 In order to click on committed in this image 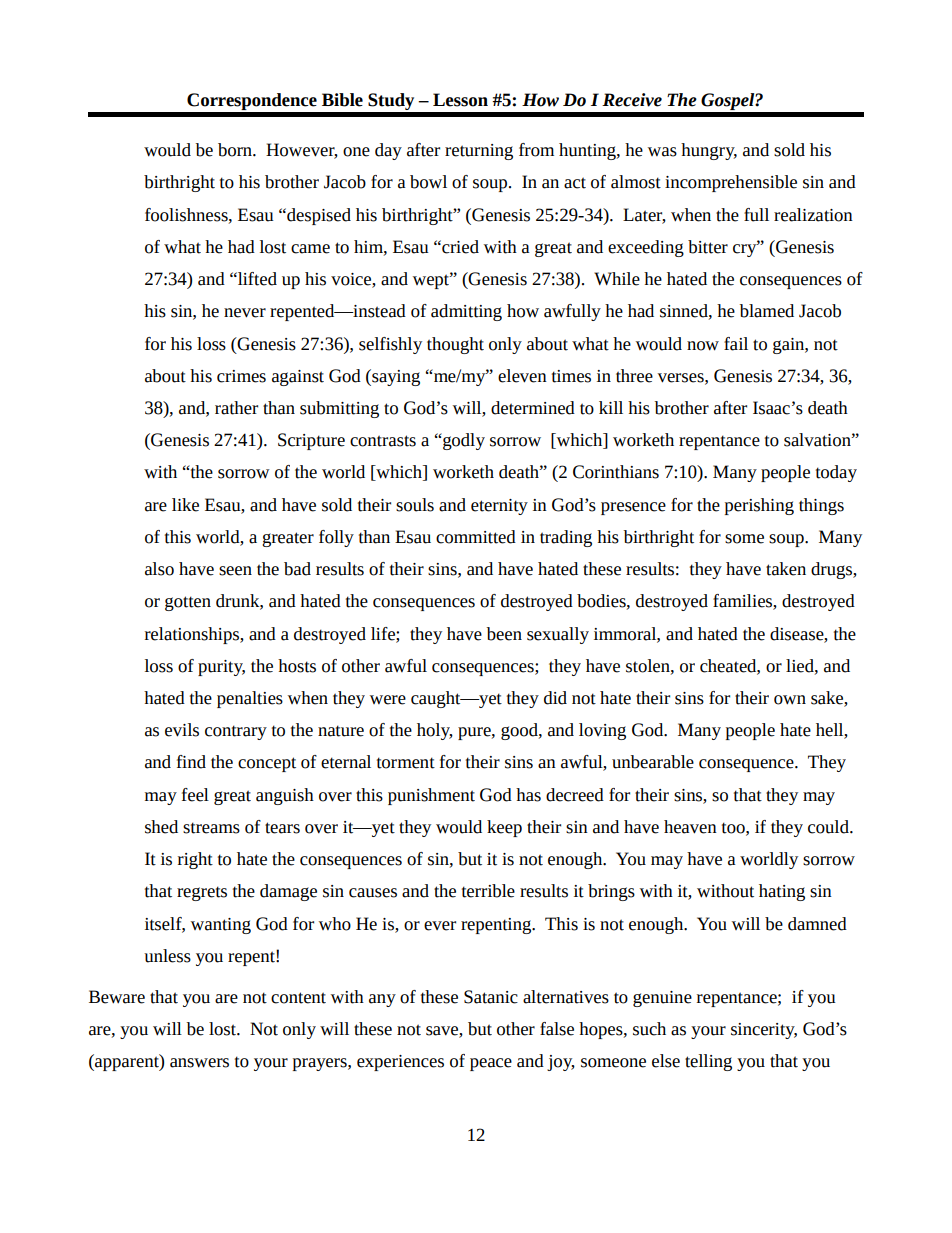, I will do `click(476, 537)`.
